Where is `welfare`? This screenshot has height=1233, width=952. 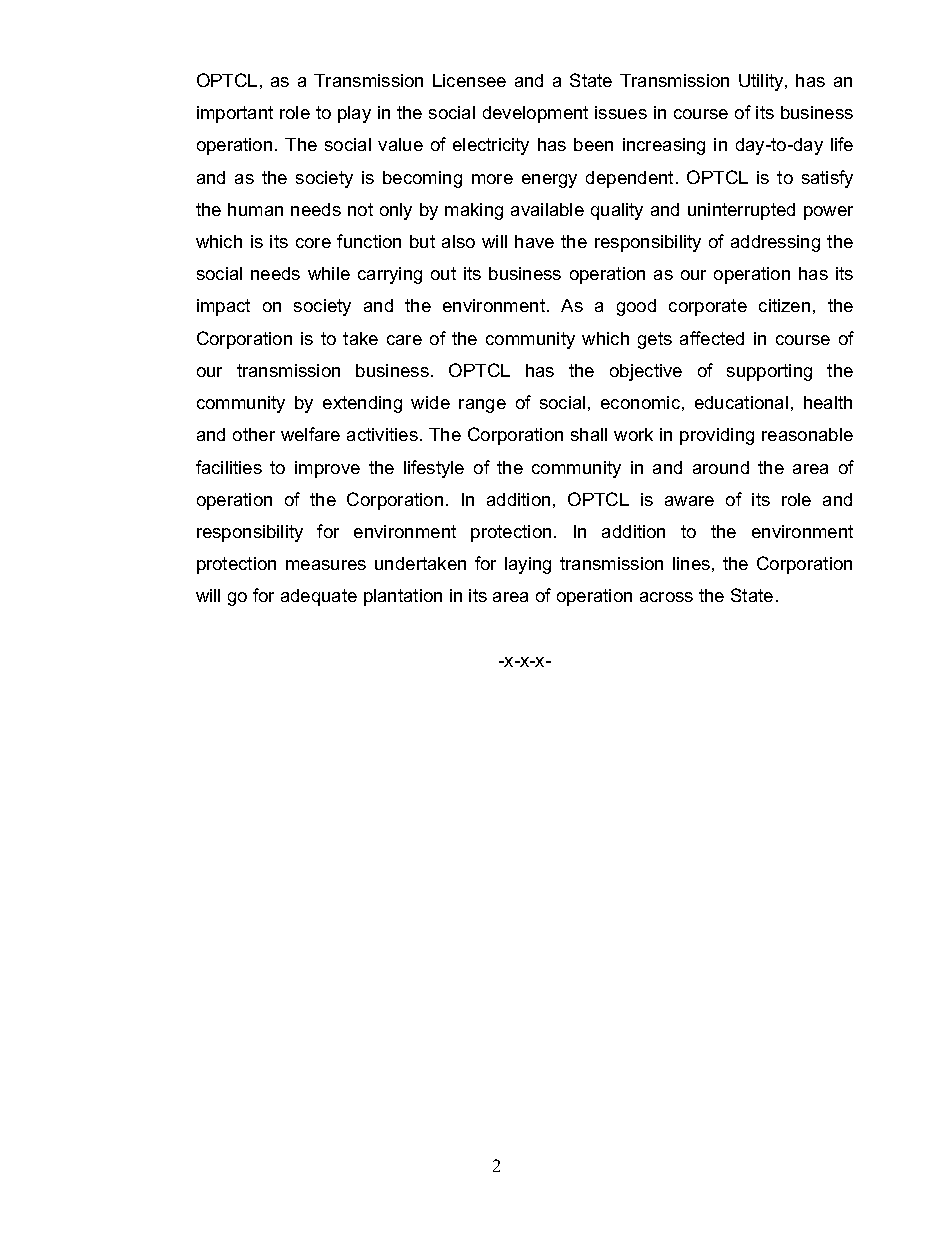
welfare is located at coordinates (310, 434).
